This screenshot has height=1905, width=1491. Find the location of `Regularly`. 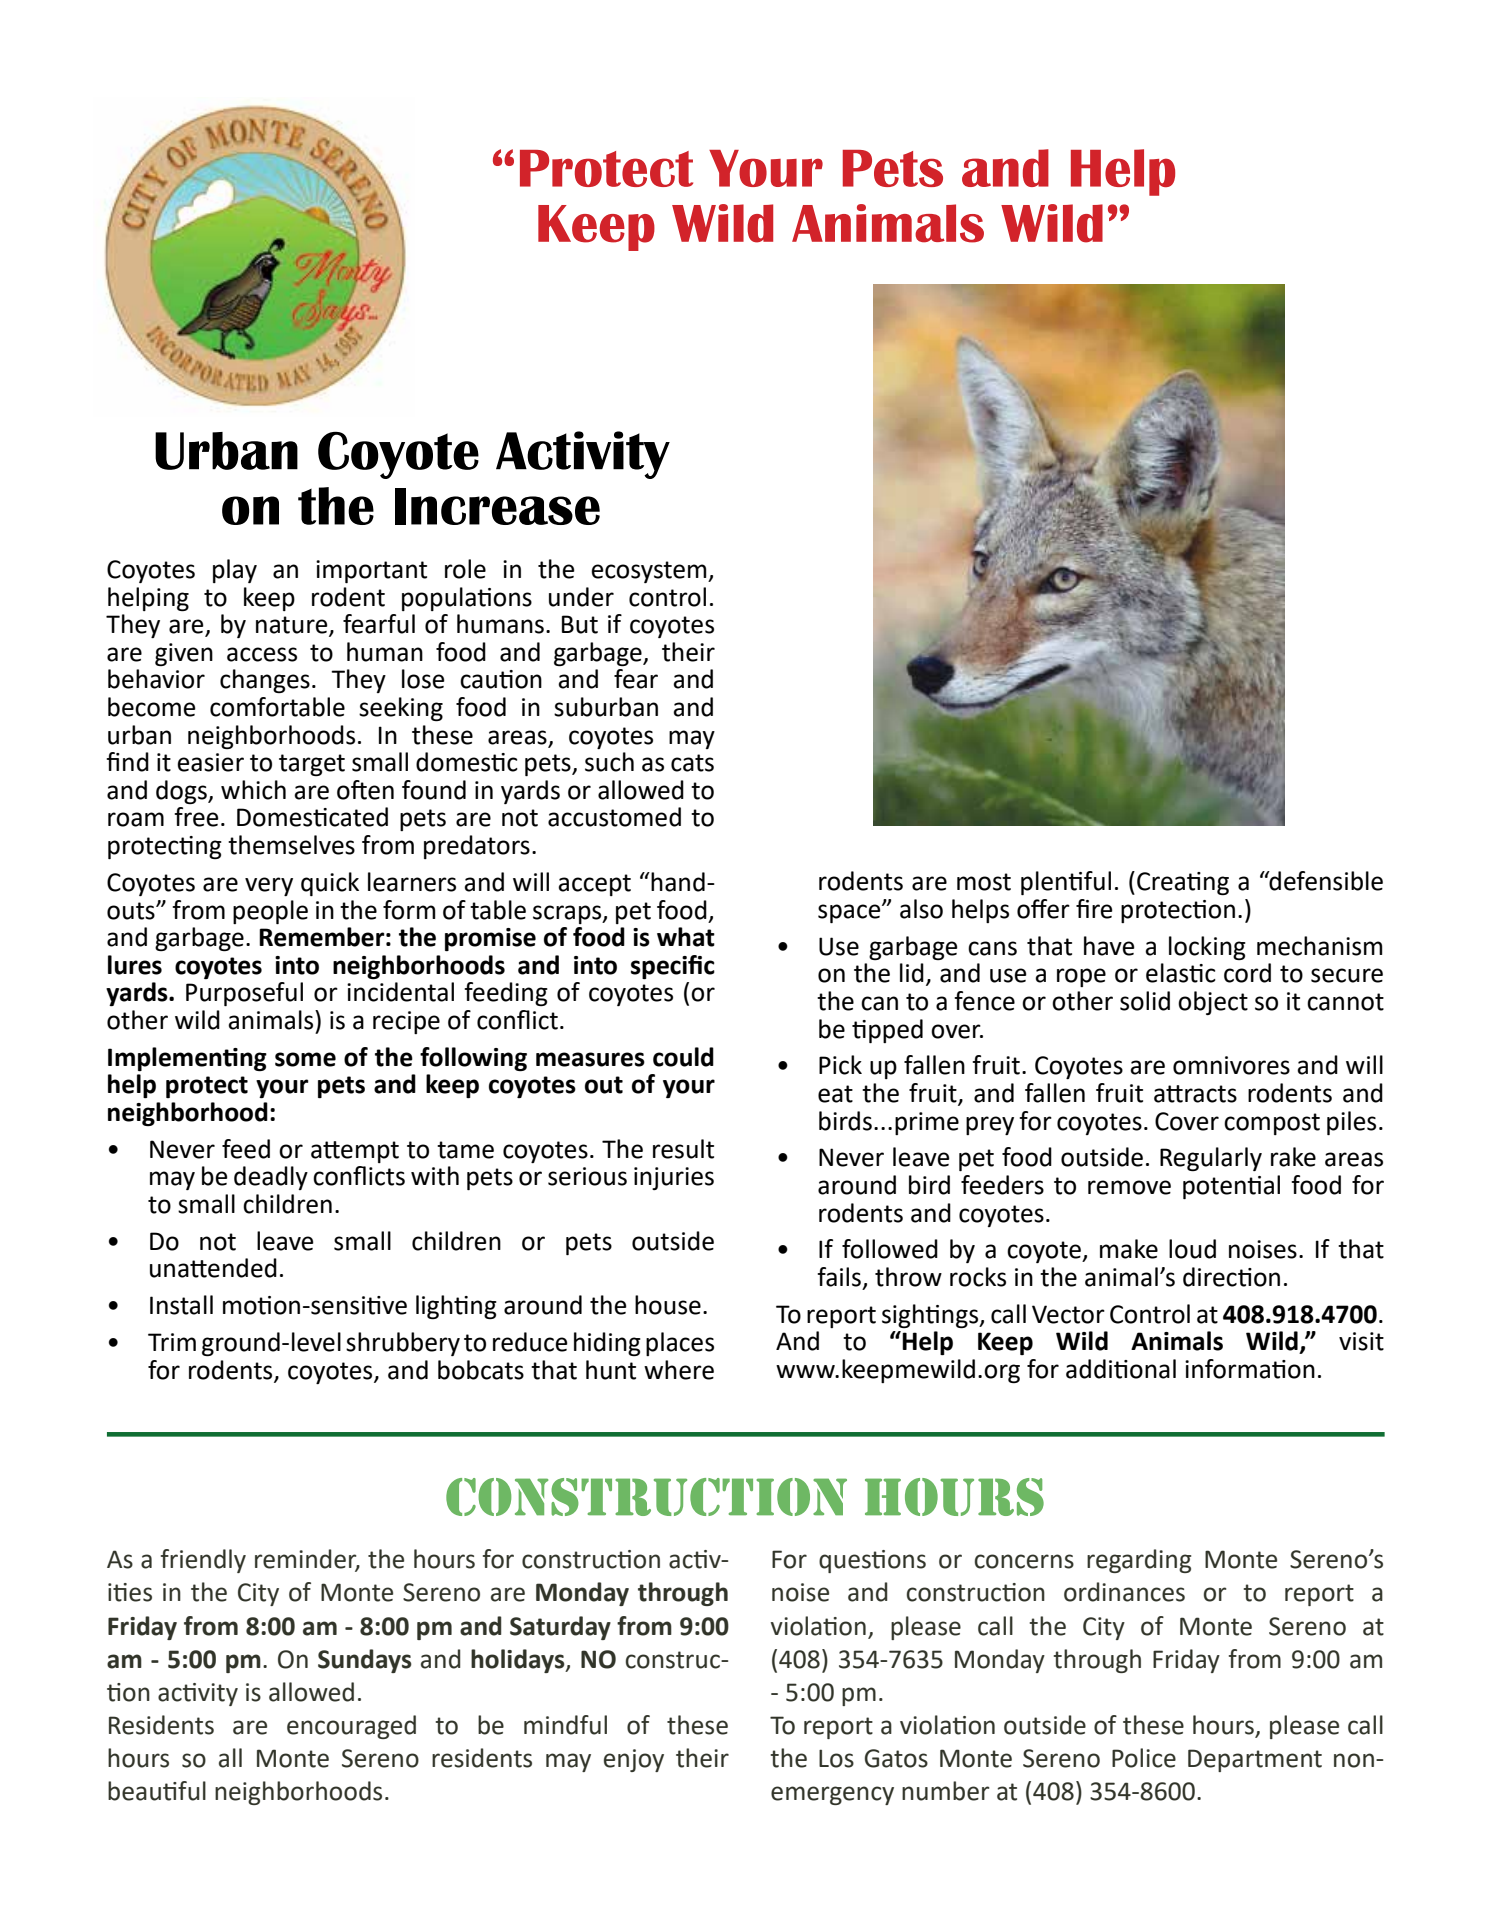

Regularly is located at coordinates (1211, 1159).
